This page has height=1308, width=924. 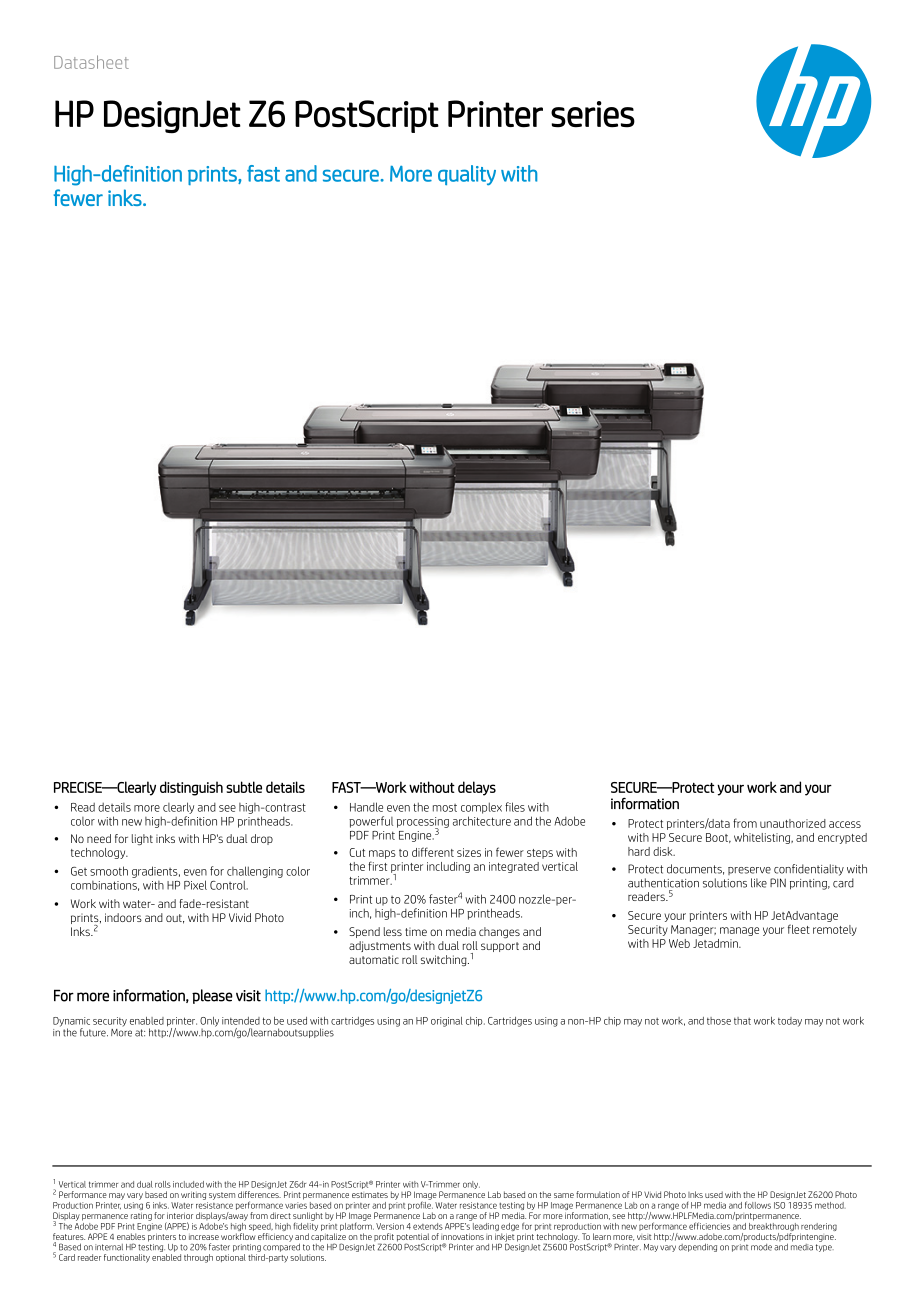 What do you see at coordinates (467, 175) in the page?
I see `quality` at bounding box center [467, 175].
